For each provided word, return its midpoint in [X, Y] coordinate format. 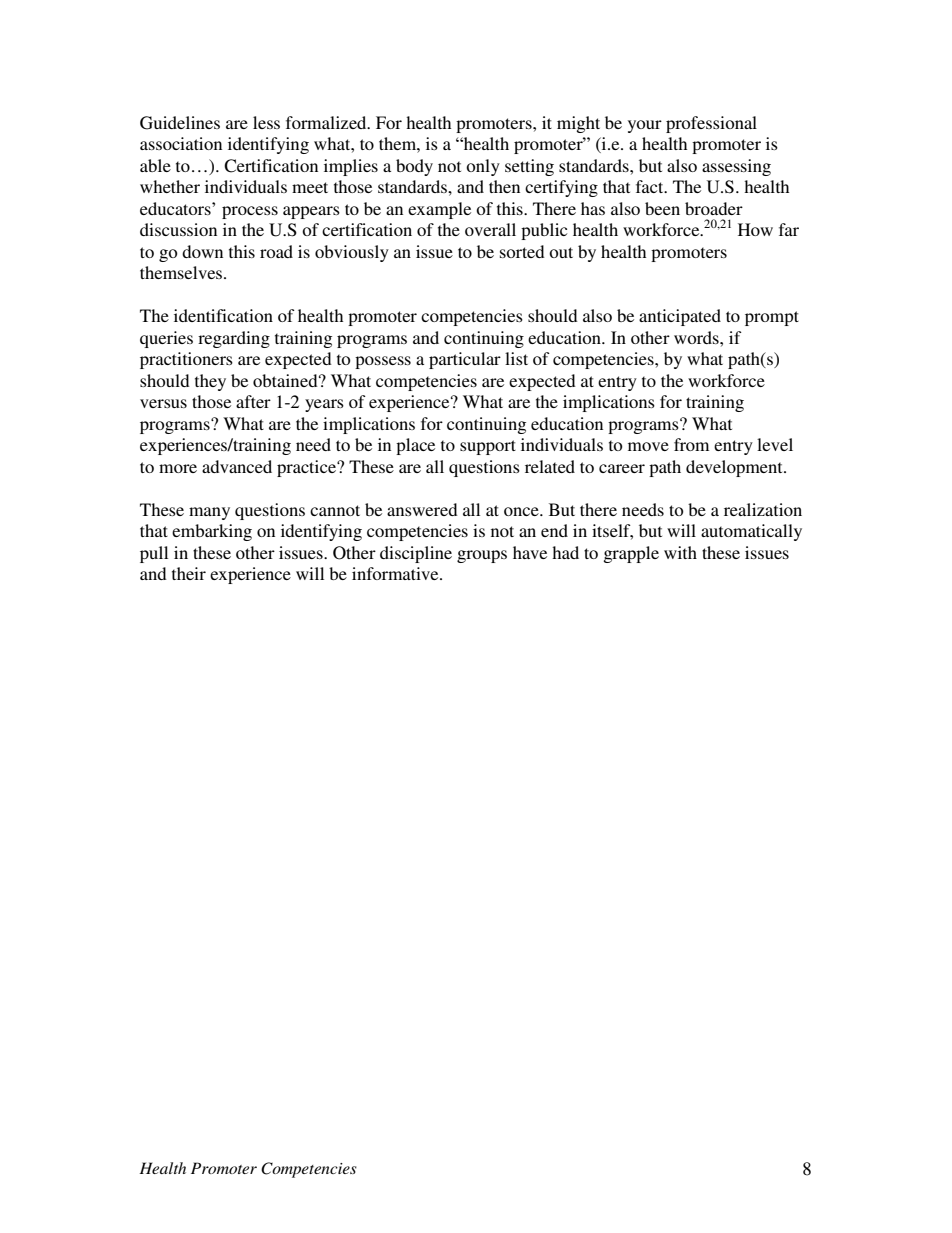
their [189, 573]
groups [482, 556]
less [266, 122]
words [697, 337]
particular [465, 360]
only [483, 167]
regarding [234, 339]
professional [711, 124]
